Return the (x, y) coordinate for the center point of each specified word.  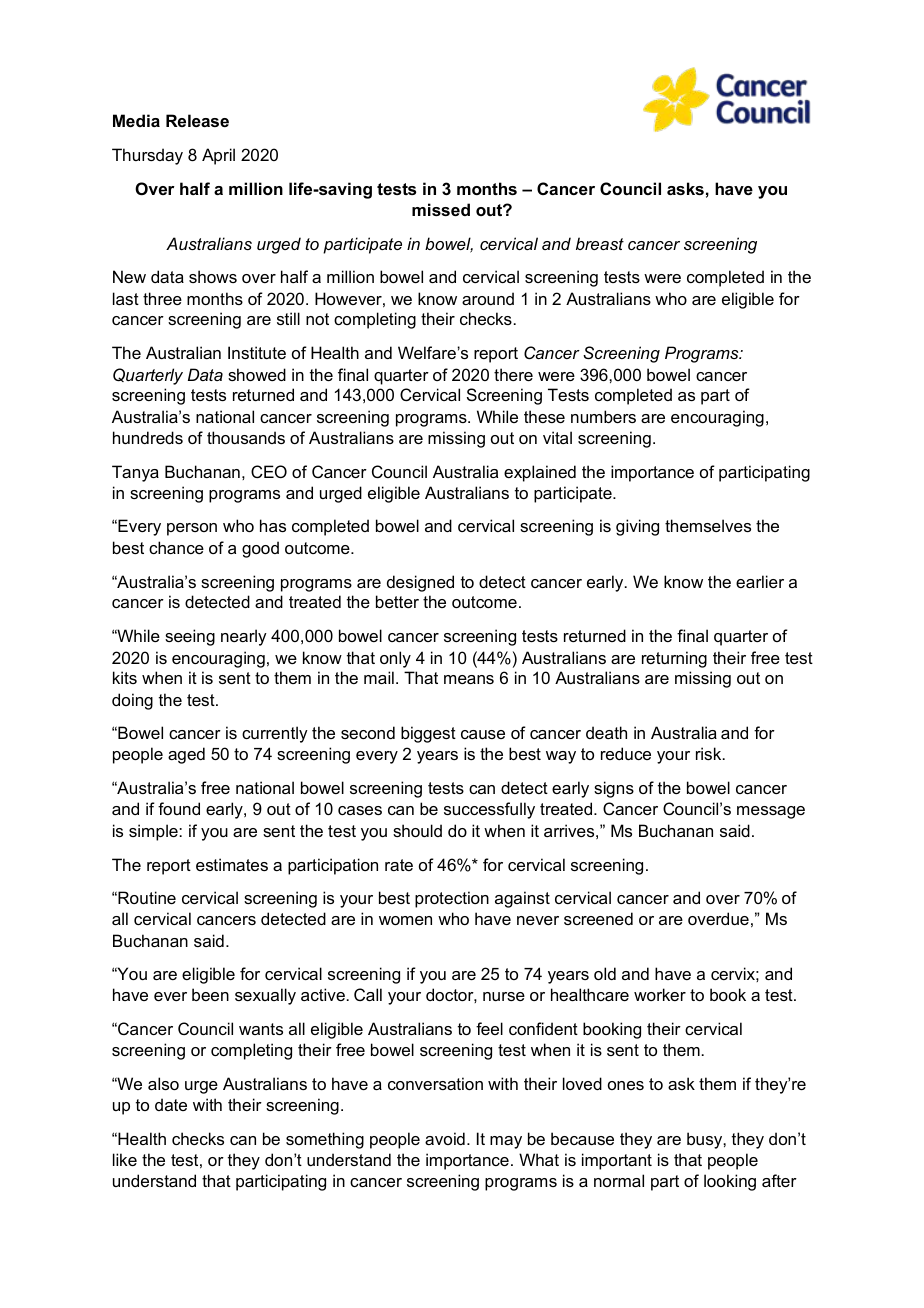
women (405, 920)
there (513, 374)
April (218, 156)
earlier (760, 581)
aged (186, 755)
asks (685, 188)
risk (710, 753)
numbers (603, 416)
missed (441, 209)
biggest (428, 734)
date (171, 1104)
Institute (257, 352)
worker (660, 994)
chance (176, 547)
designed (420, 583)
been (210, 994)
